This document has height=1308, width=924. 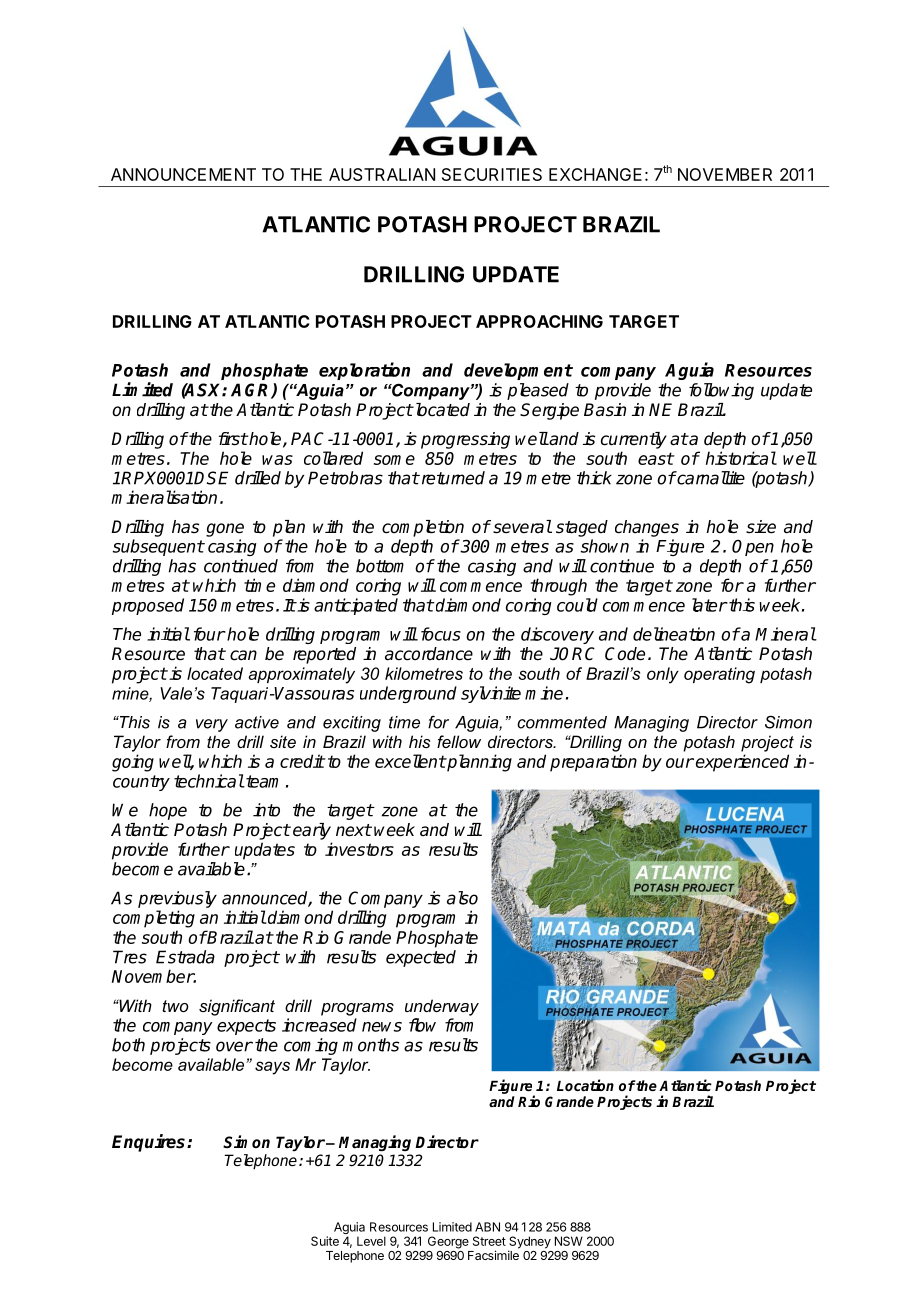 I want to click on ANNOUNCEMENT, so click(x=183, y=174).
